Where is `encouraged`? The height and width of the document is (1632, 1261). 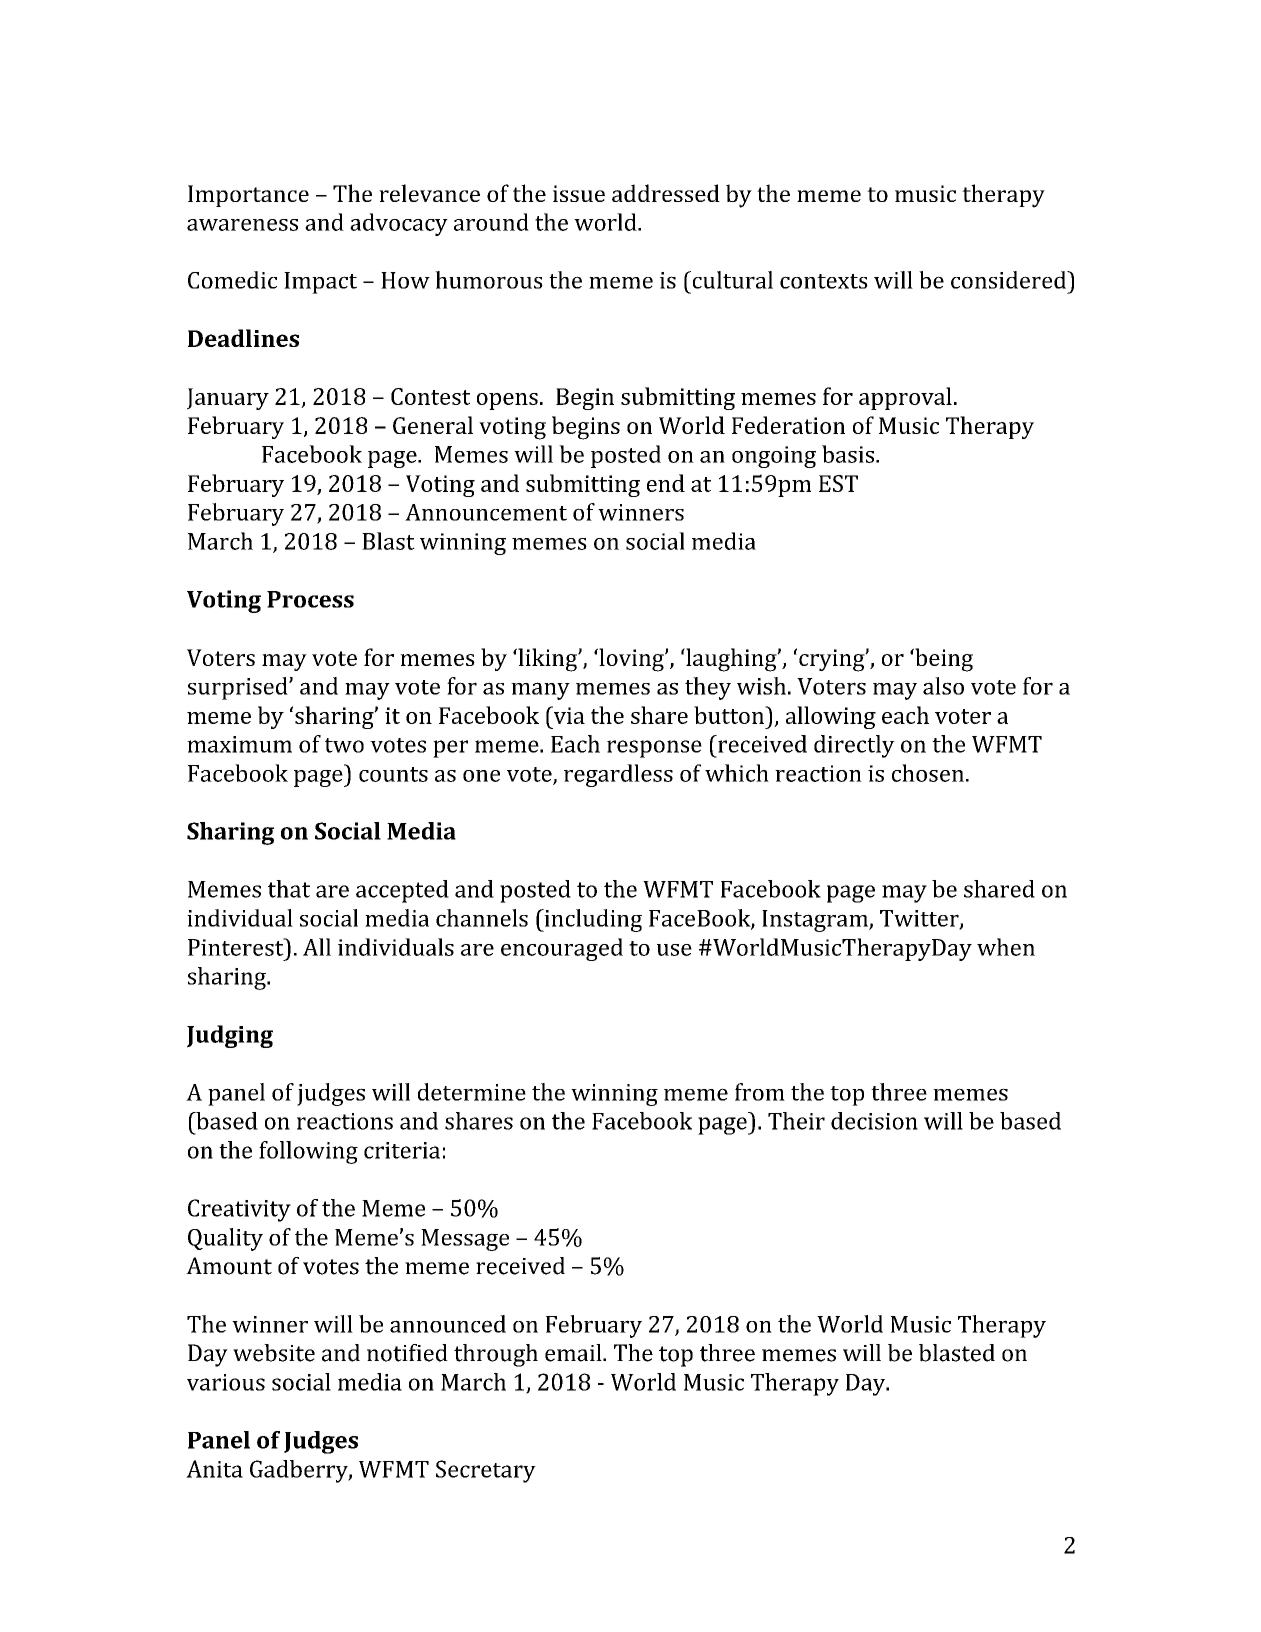 encouraged is located at coordinates (562, 949).
